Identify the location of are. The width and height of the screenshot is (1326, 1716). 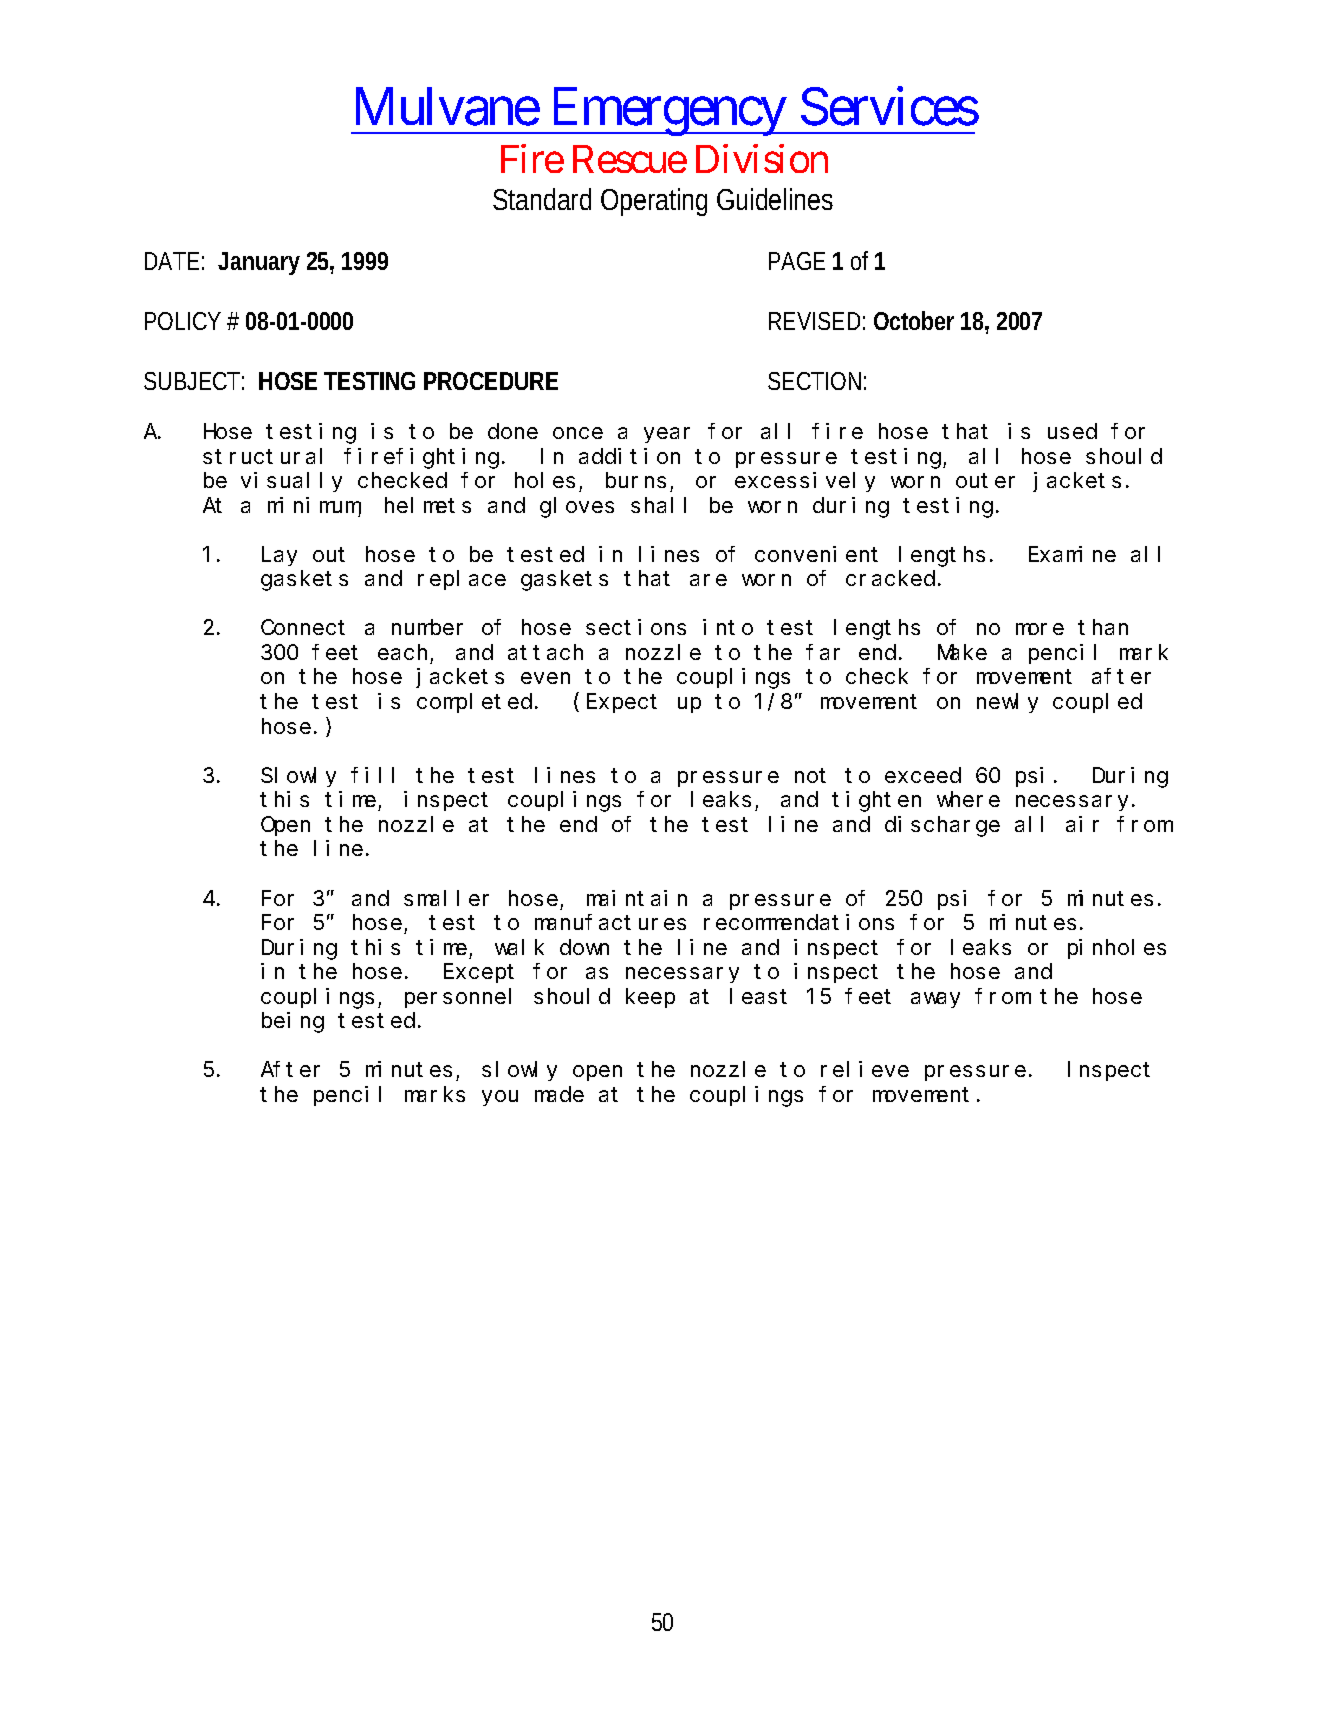
(708, 580).
